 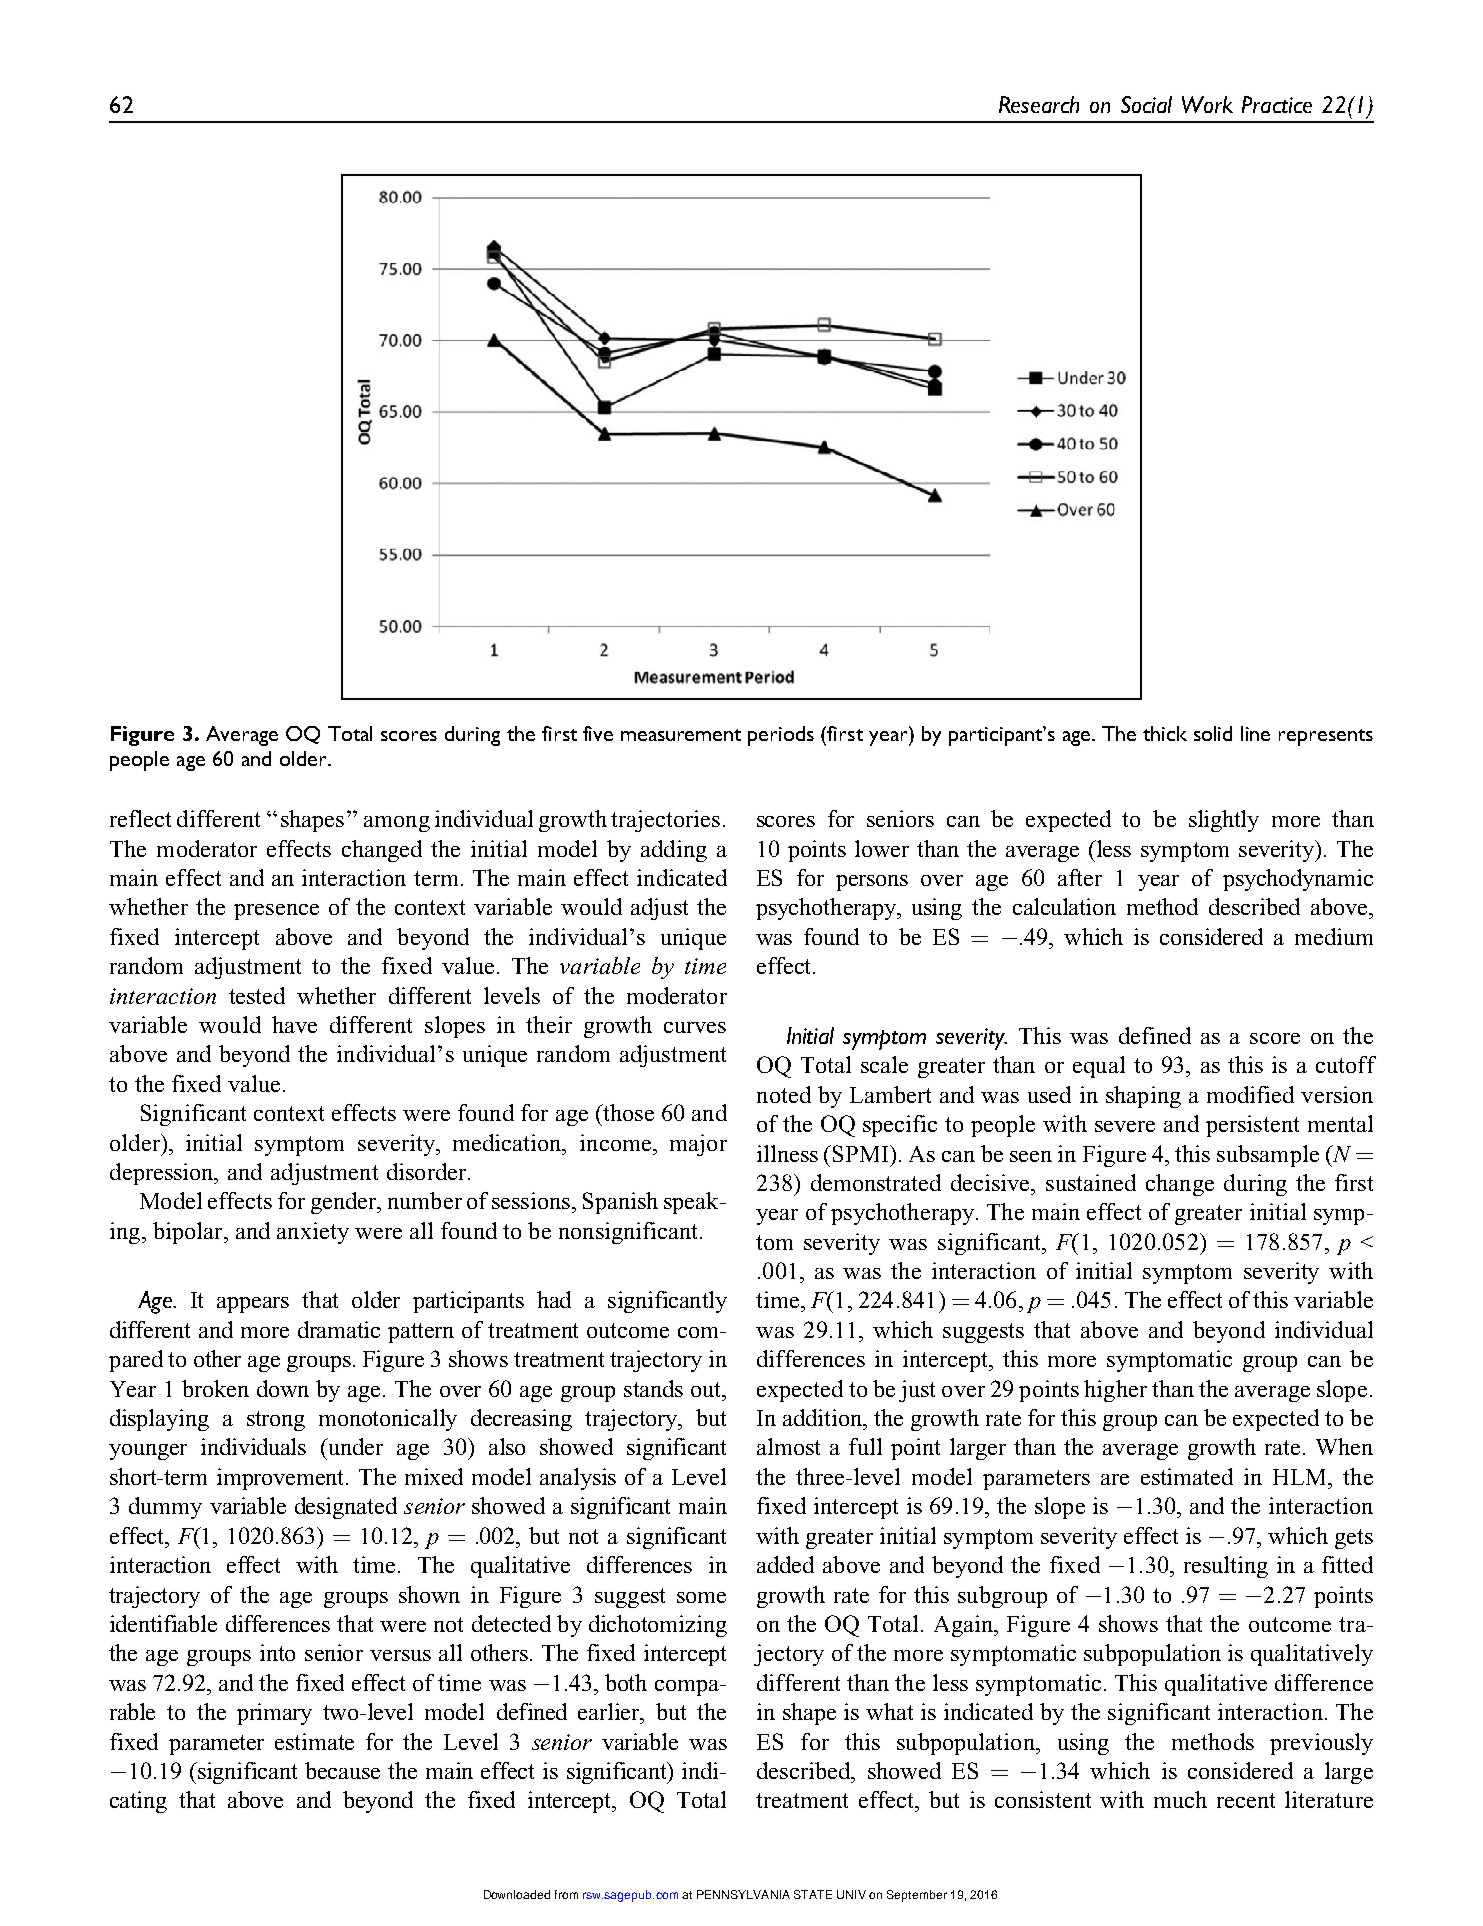 What do you see at coordinates (1213, 733) in the document?
I see `solid` at bounding box center [1213, 733].
